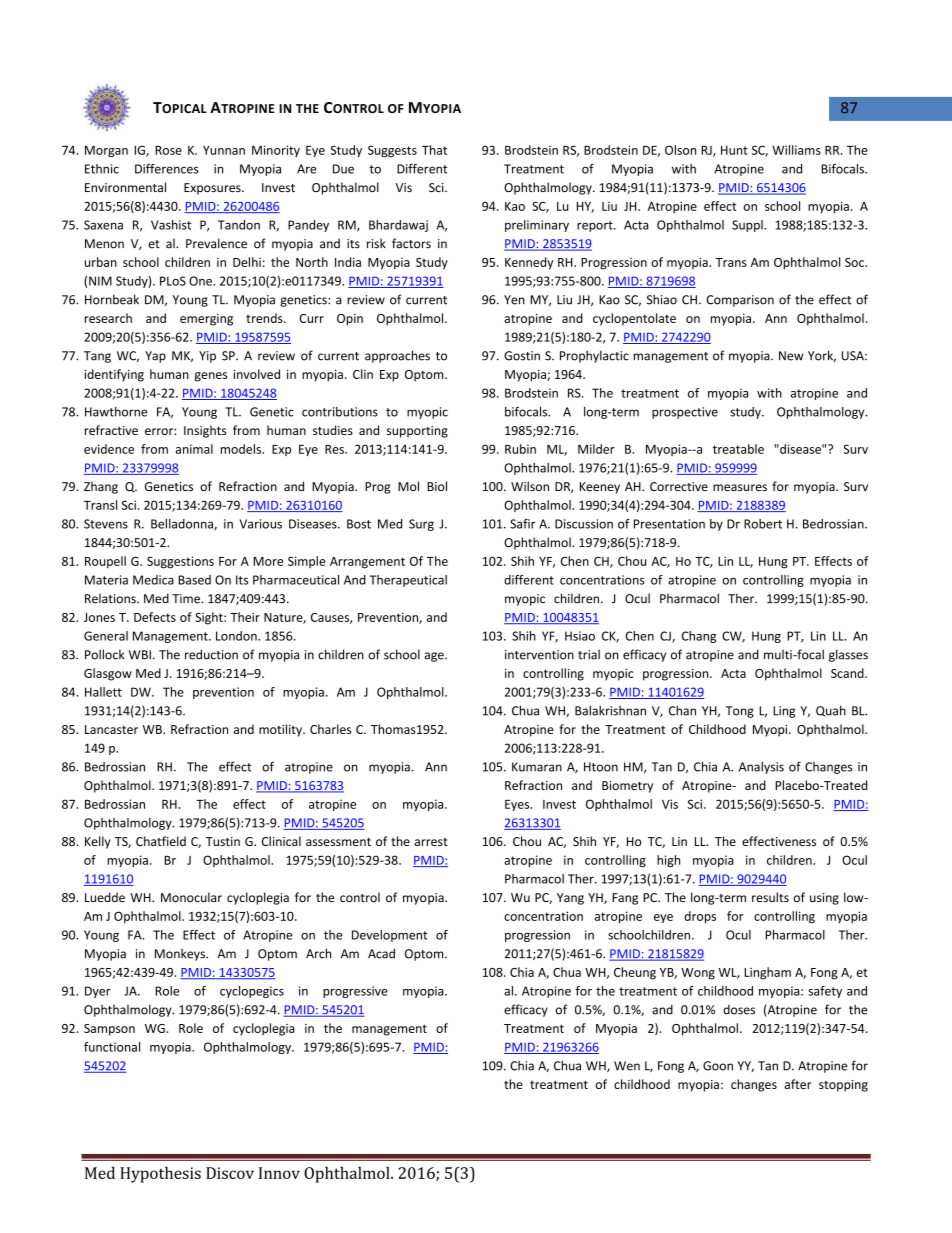 The image size is (952, 1233). What do you see at coordinates (160, 1175) in the image?
I see `Hypothesis` at bounding box center [160, 1175].
